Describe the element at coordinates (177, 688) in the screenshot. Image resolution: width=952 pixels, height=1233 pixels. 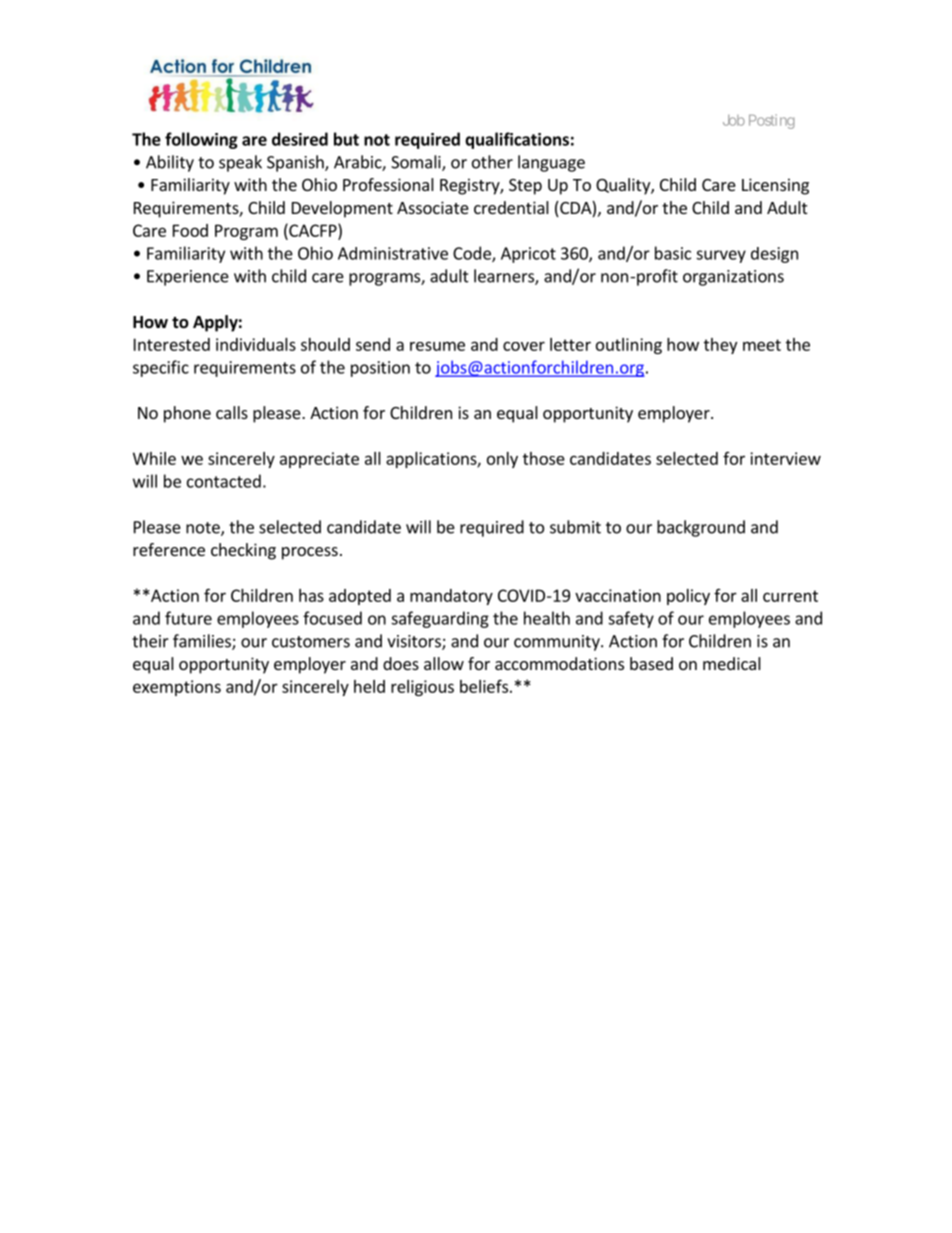
I see `exemptions` at that location.
